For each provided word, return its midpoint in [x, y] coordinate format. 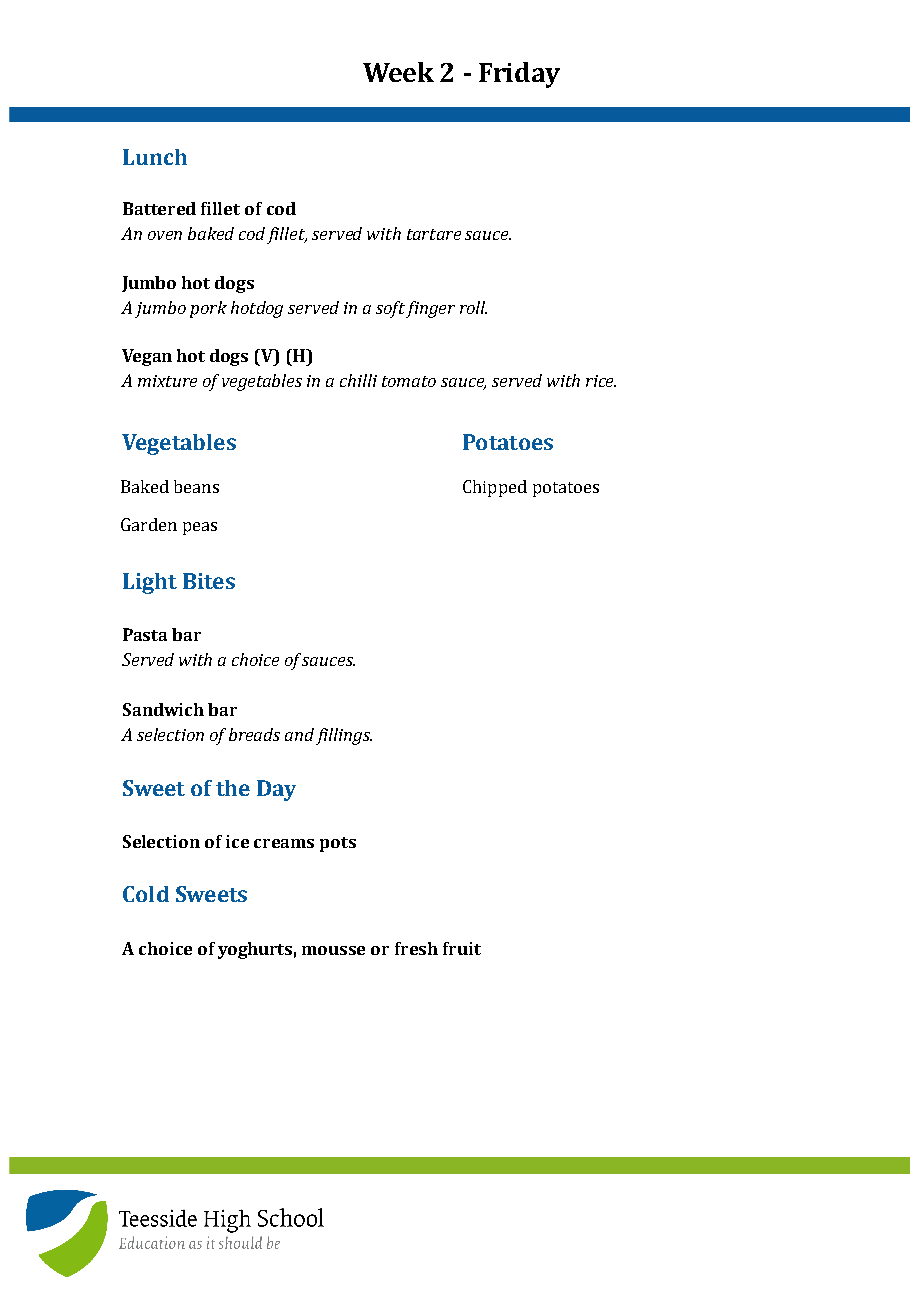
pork [208, 309]
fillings [344, 736]
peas [200, 528]
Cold [146, 894]
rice [601, 381]
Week [398, 72]
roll [473, 307]
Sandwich [163, 709]
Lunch [155, 157]
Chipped [495, 488]
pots [338, 844]
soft [390, 309]
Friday [519, 75]
